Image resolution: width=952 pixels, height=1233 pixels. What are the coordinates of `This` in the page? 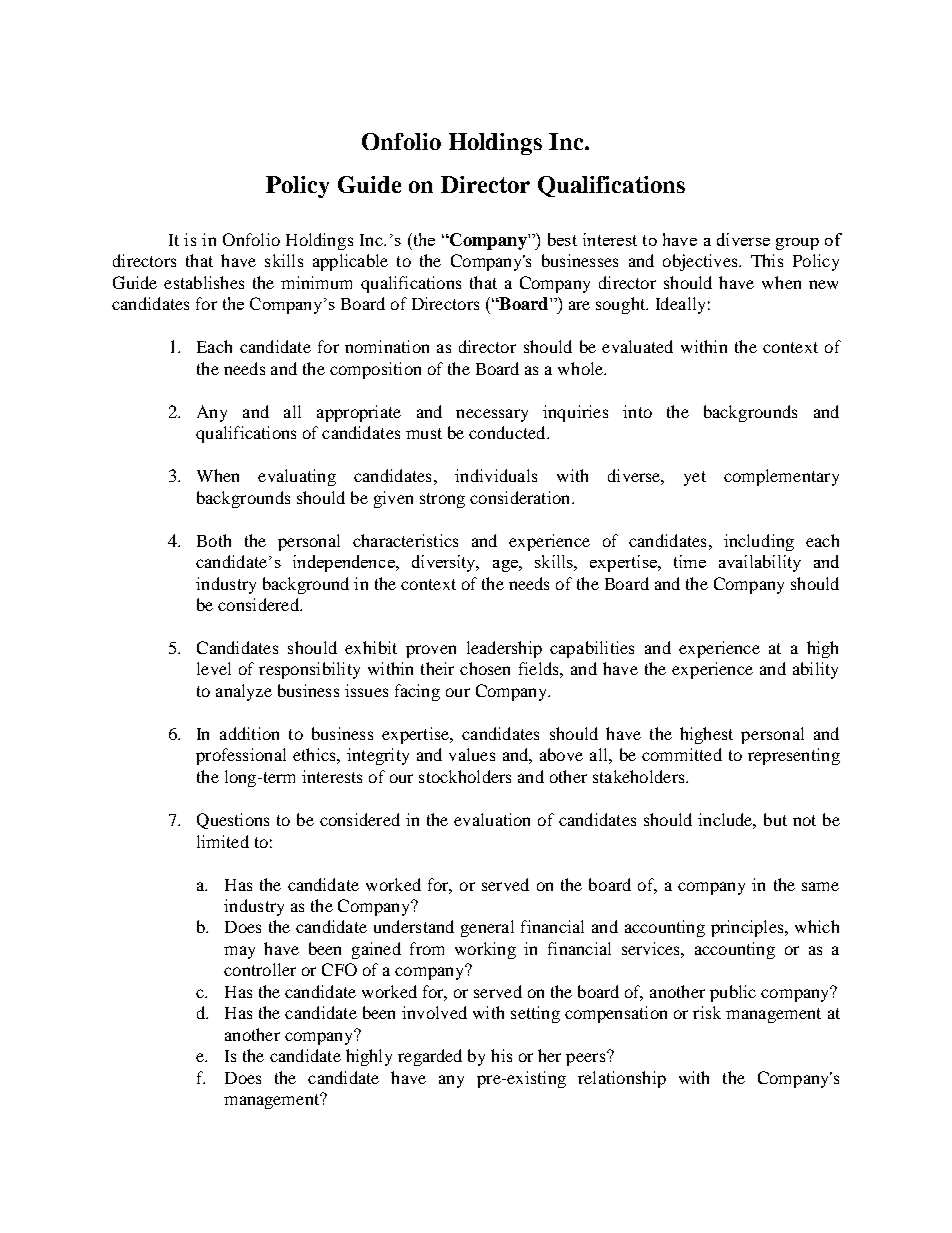 It's located at (767, 260).
